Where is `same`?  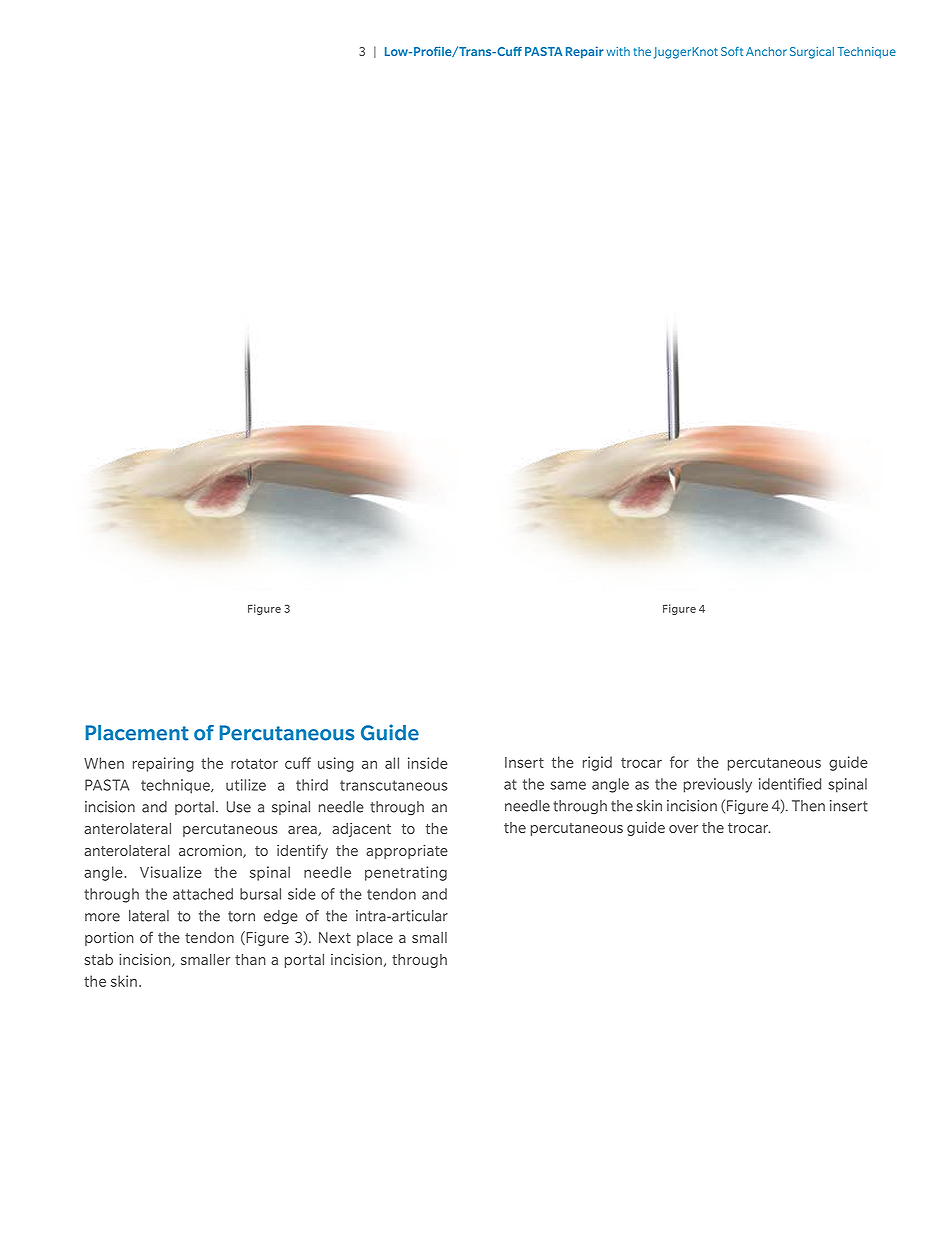
same is located at coordinates (568, 785).
